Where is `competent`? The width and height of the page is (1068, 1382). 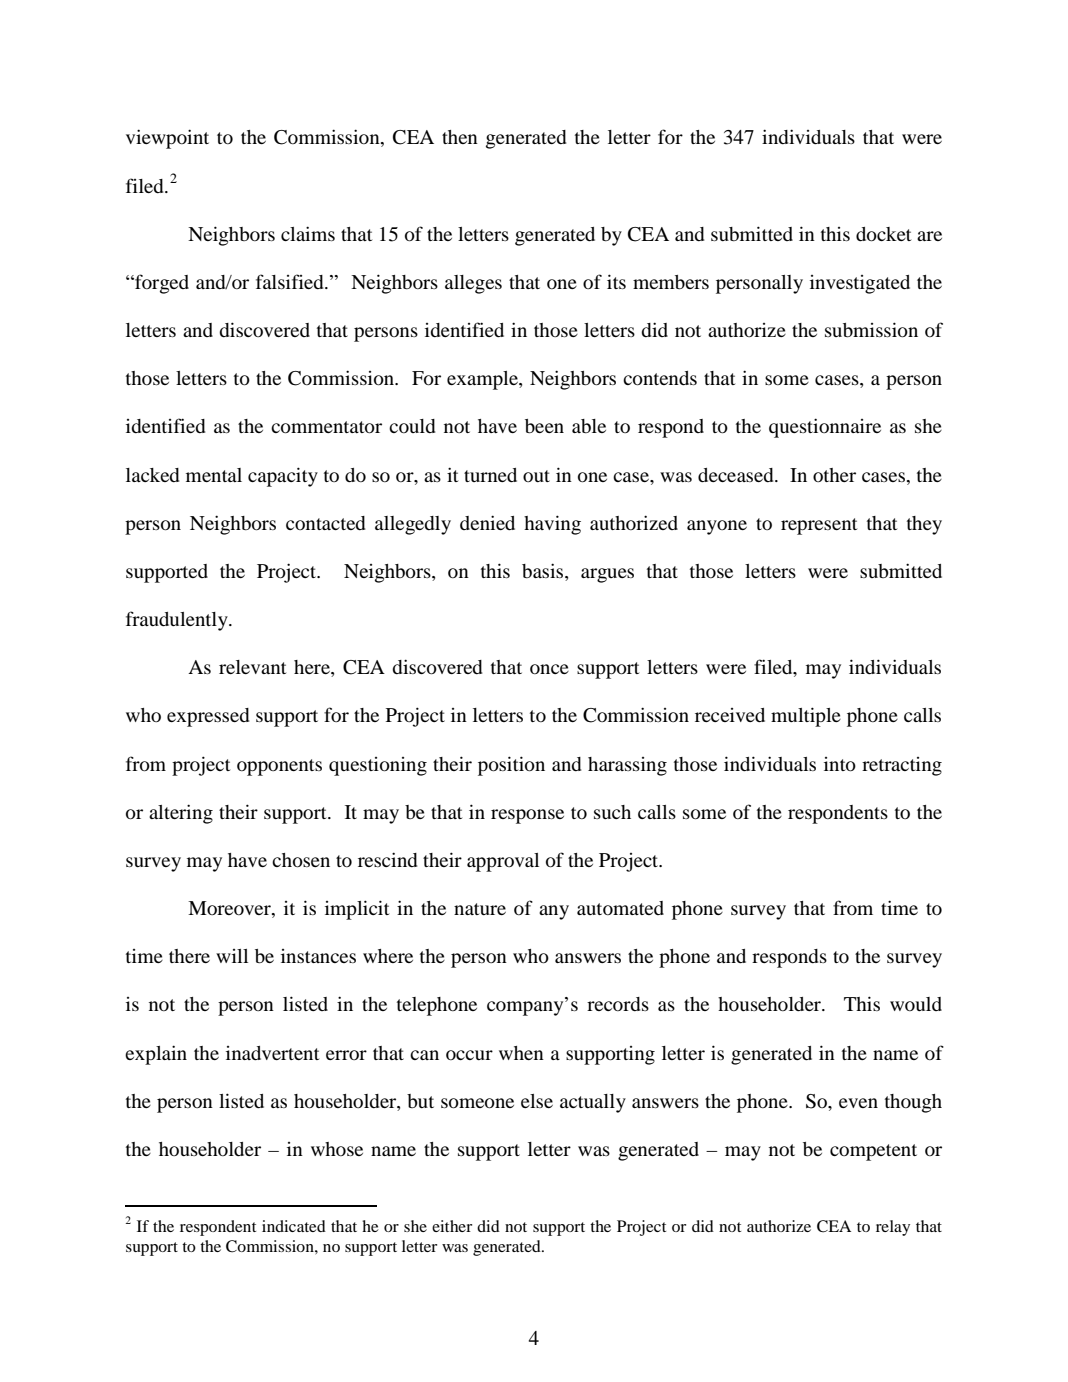
competent is located at coordinates (873, 1152).
